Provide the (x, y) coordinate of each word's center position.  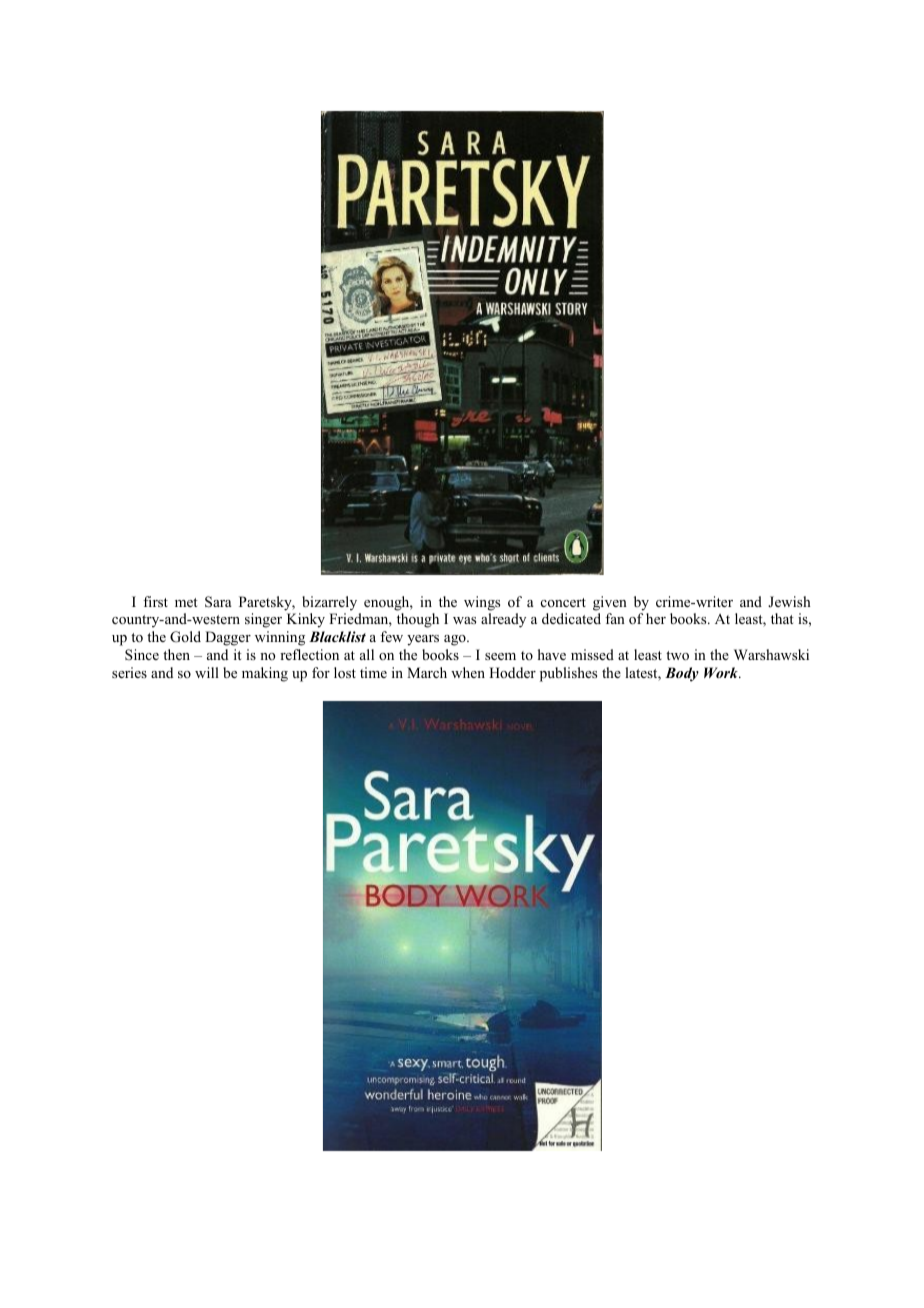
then (176, 654)
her (656, 618)
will (207, 672)
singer (263, 620)
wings (482, 603)
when (468, 672)
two (677, 656)
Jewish (789, 601)
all (367, 654)
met (186, 602)
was (464, 620)
